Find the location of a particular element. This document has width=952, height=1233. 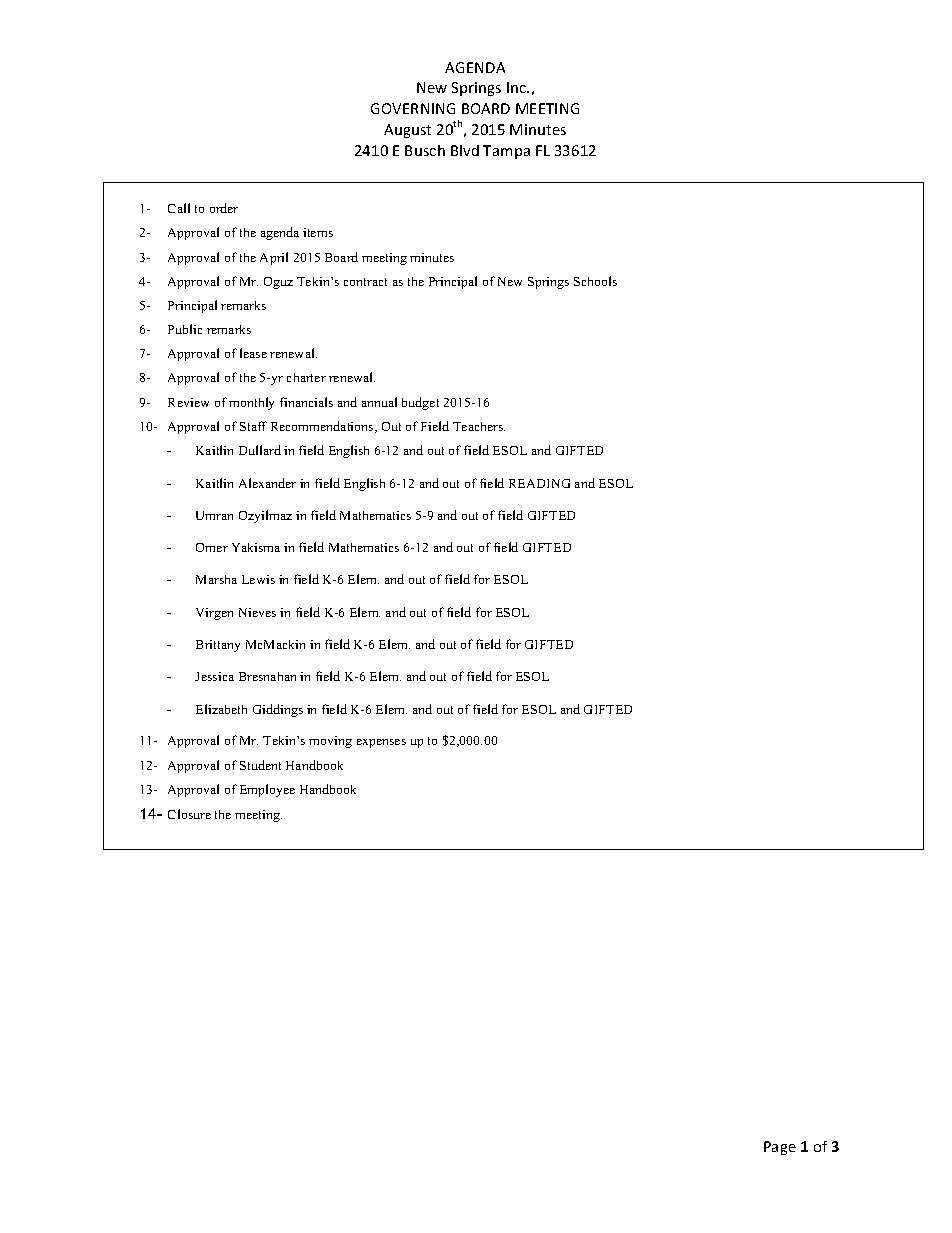

order is located at coordinates (224, 208).
